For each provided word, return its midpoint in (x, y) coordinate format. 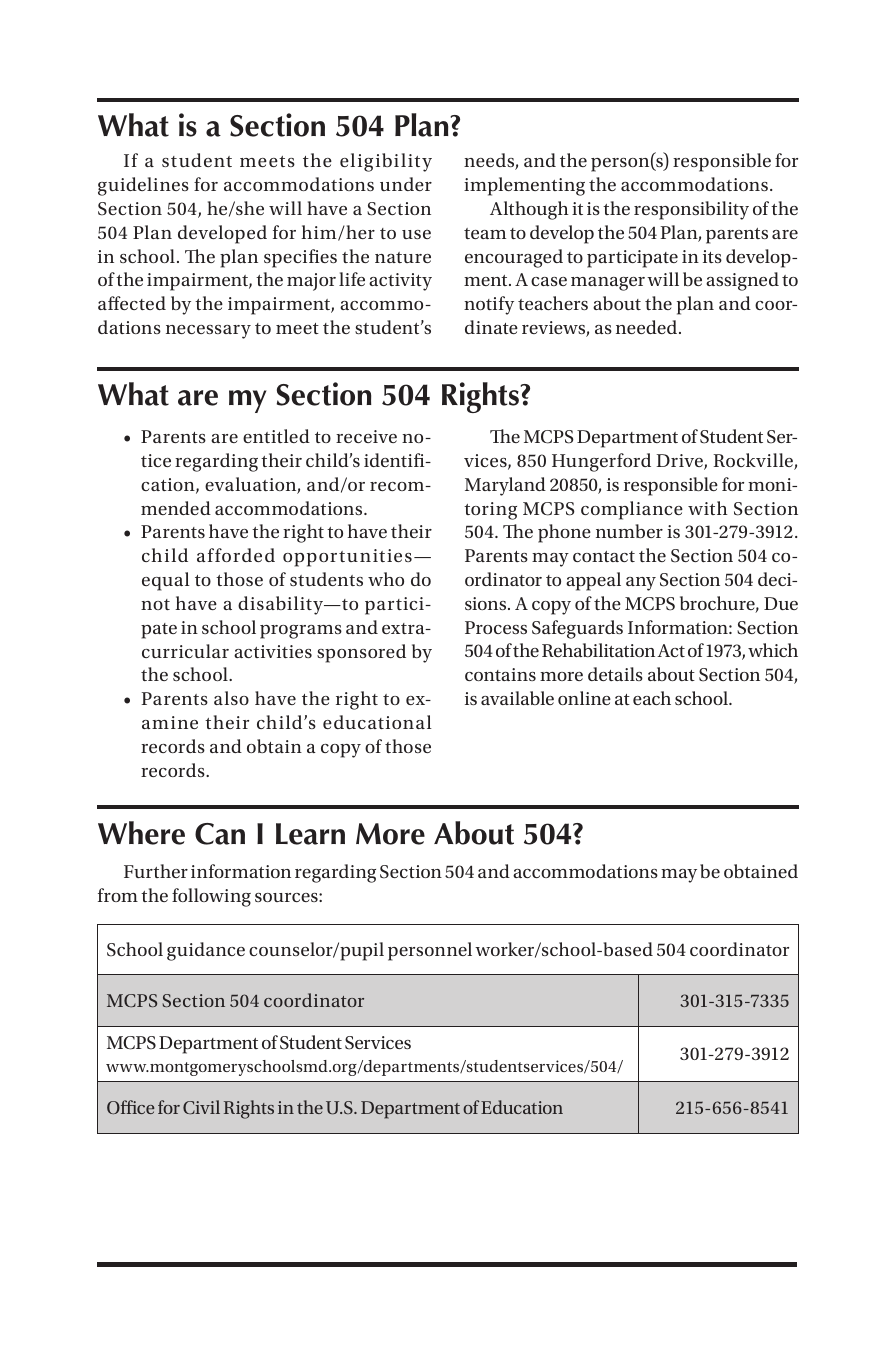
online (584, 698)
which (773, 650)
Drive (680, 462)
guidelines (143, 186)
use (416, 234)
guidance (206, 951)
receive (366, 436)
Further (156, 871)
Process (496, 627)
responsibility (691, 210)
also (231, 698)
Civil (201, 1107)
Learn (310, 834)
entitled (276, 436)
